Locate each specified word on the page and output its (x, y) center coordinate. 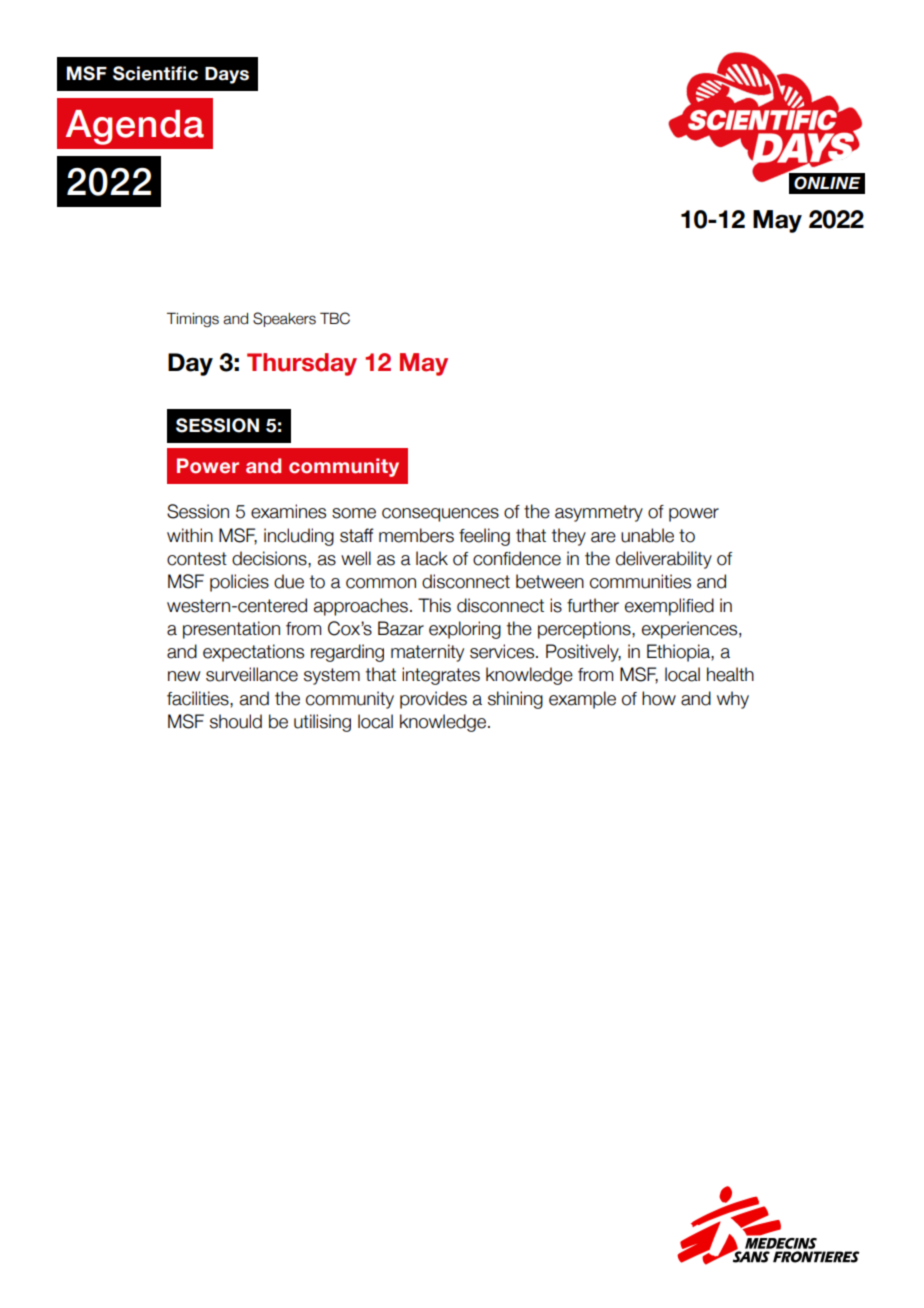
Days (227, 75)
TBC (335, 318)
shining (515, 700)
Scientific (155, 73)
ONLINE (827, 183)
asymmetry (599, 513)
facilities (199, 698)
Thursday (302, 364)
